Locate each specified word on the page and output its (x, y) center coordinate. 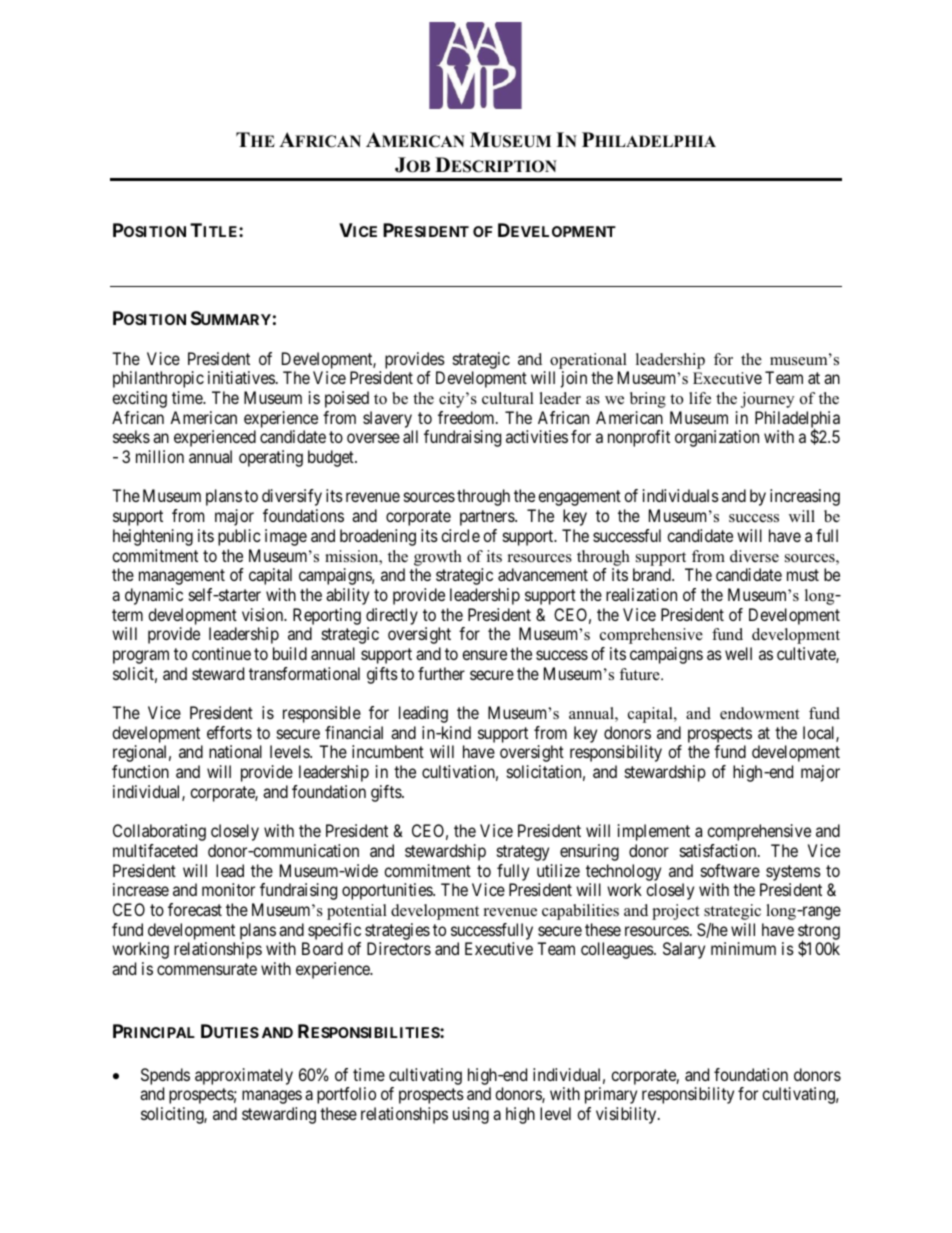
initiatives (241, 377)
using (471, 1115)
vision (264, 614)
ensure (484, 655)
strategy (523, 853)
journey (767, 400)
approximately (244, 1076)
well (738, 653)
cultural (508, 398)
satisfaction (719, 850)
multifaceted (155, 850)
